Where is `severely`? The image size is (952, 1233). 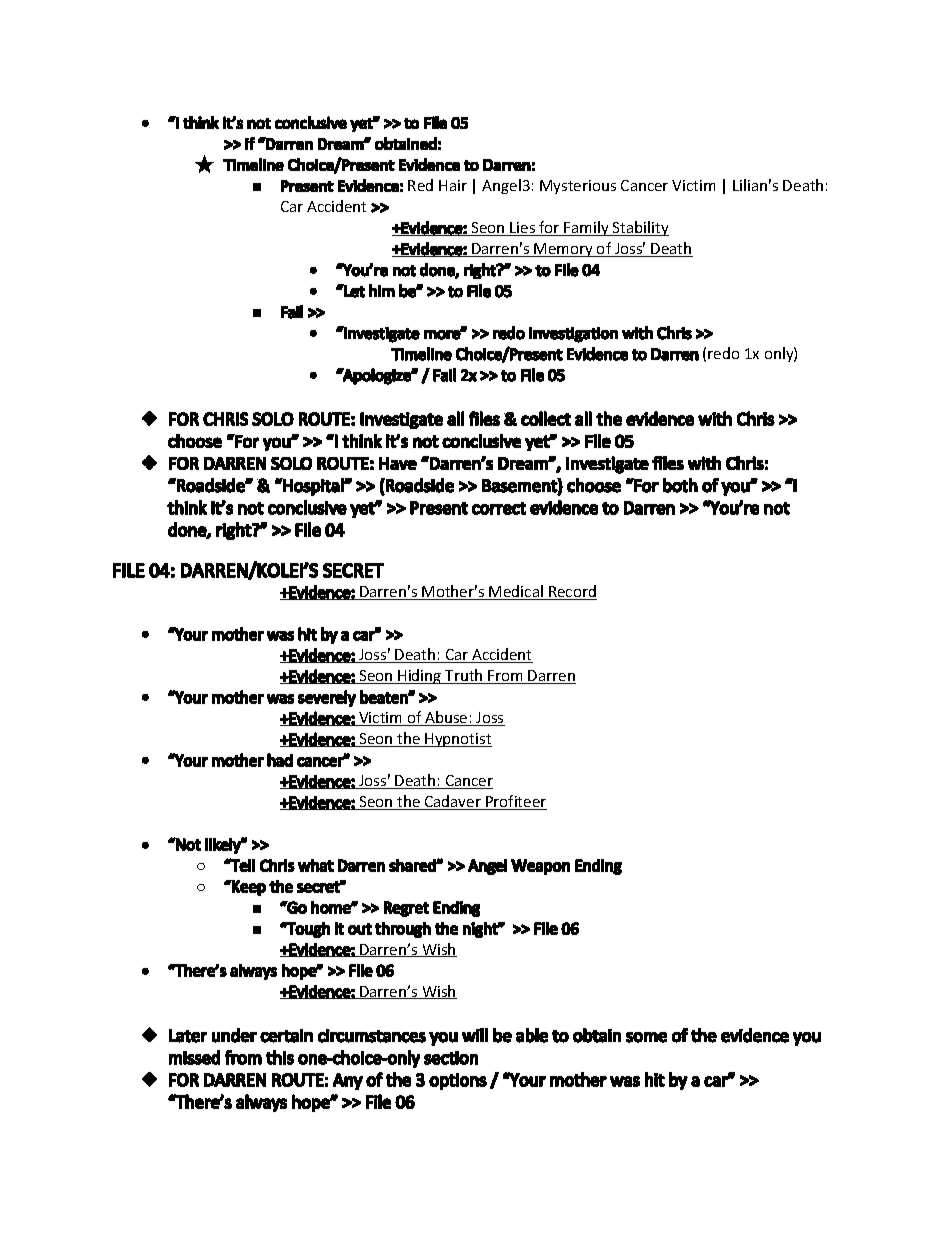 severely is located at coordinates (327, 698).
